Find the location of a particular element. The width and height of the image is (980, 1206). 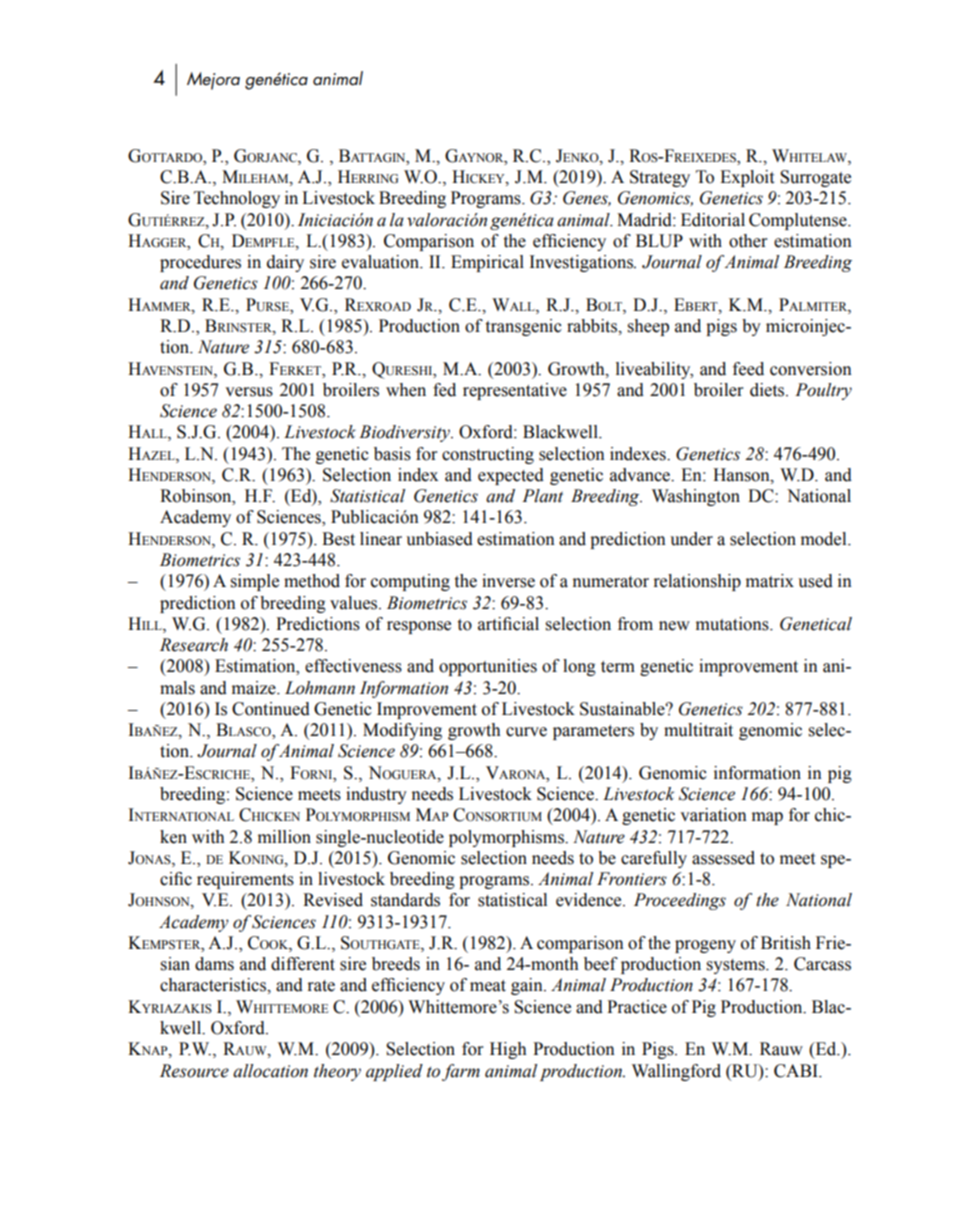

assessed is located at coordinates (723, 858).
